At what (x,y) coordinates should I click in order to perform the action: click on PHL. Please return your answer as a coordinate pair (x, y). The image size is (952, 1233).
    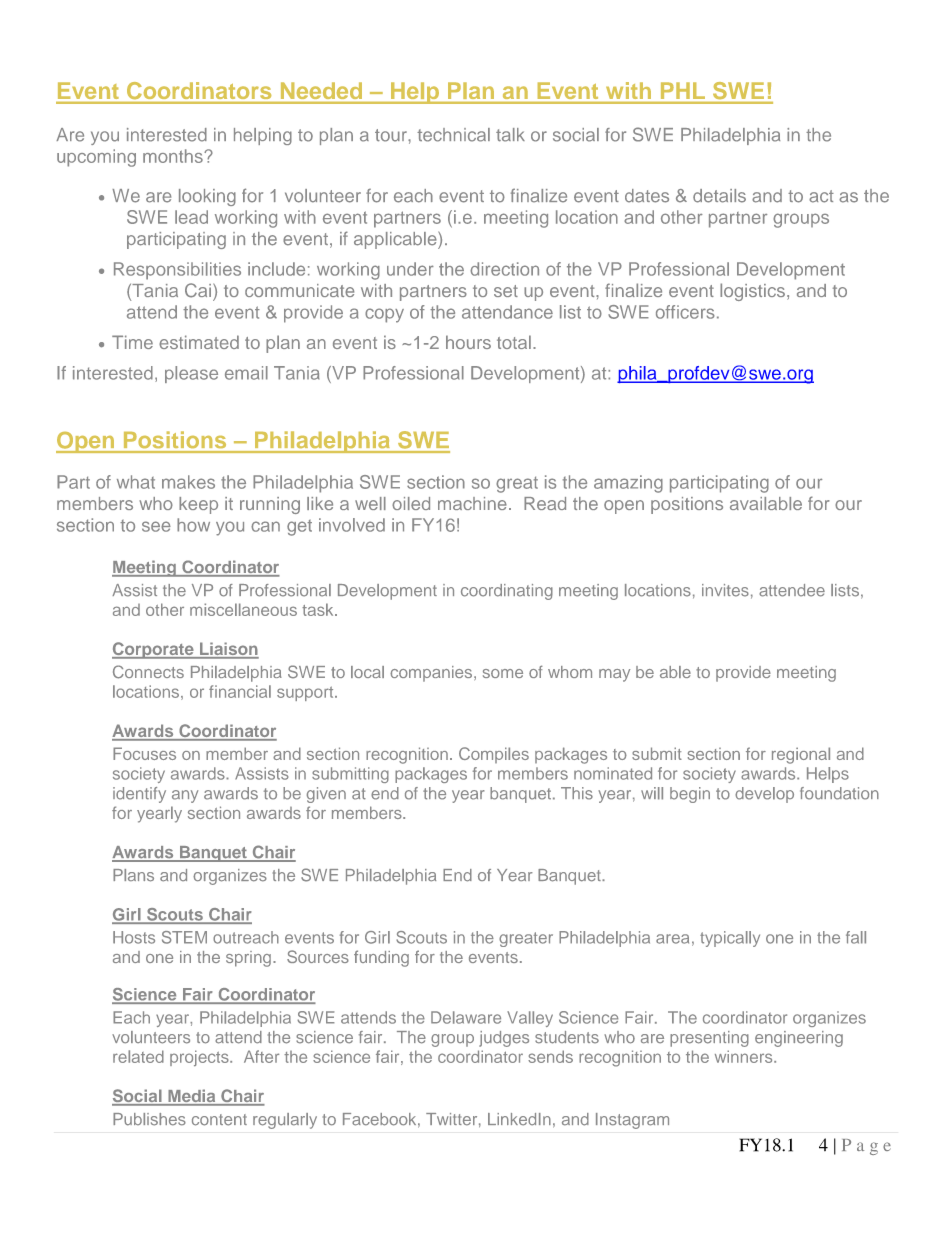
    Looking at the image, I should click on (683, 91).
